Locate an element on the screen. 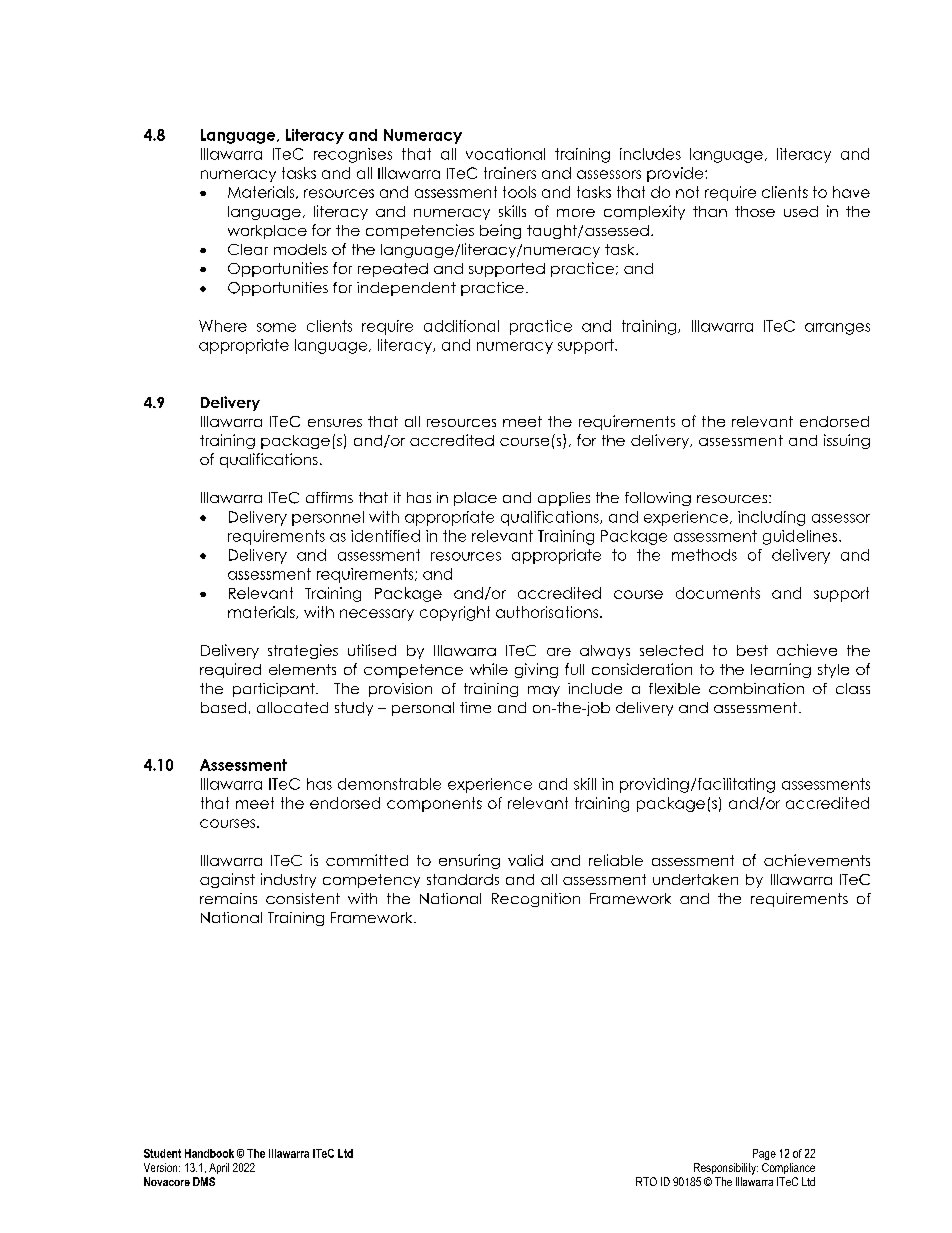 This screenshot has height=1233, width=952. undertaken is located at coordinates (695, 879).
